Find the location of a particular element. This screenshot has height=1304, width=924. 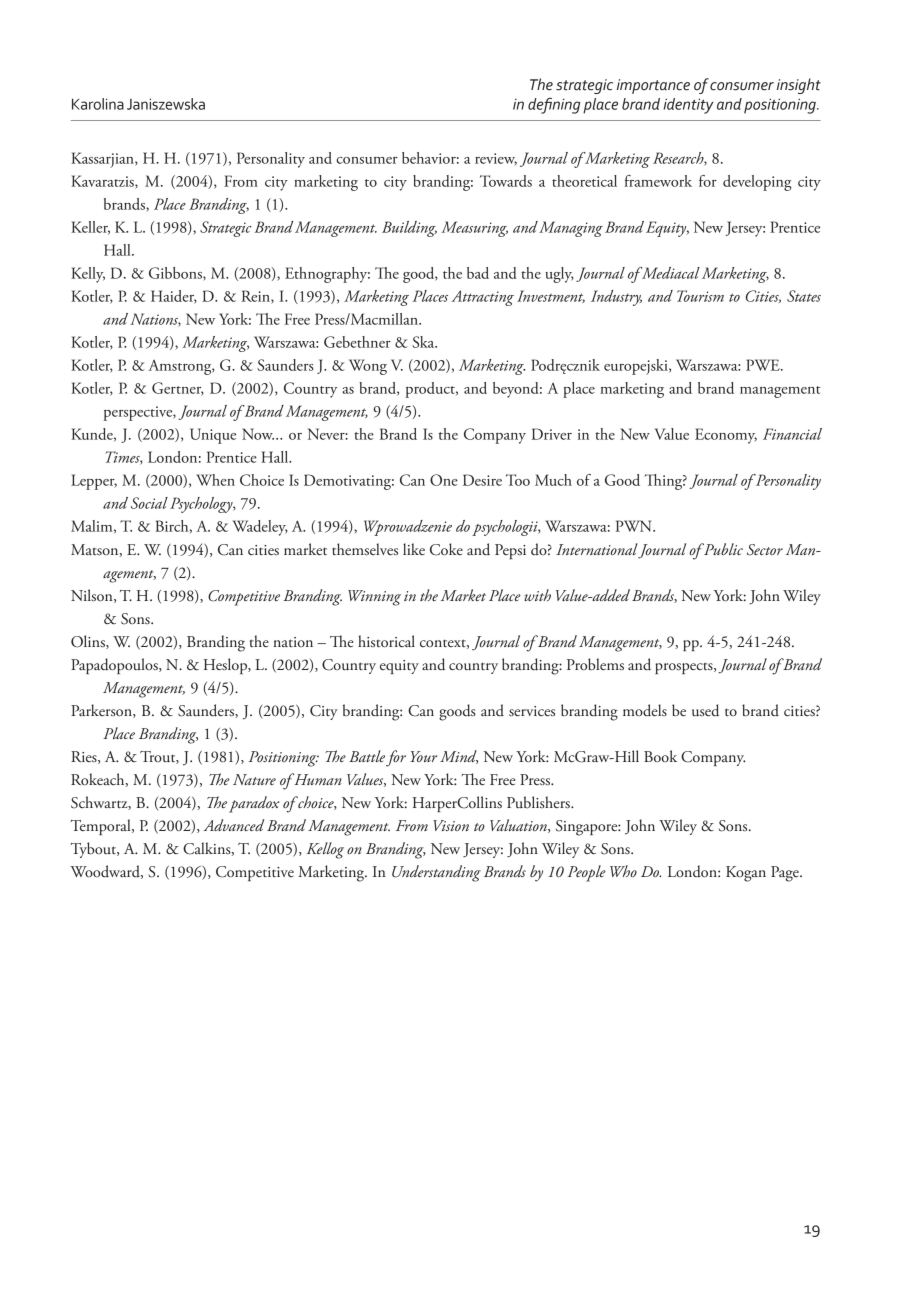

identity is located at coordinates (688, 106).
